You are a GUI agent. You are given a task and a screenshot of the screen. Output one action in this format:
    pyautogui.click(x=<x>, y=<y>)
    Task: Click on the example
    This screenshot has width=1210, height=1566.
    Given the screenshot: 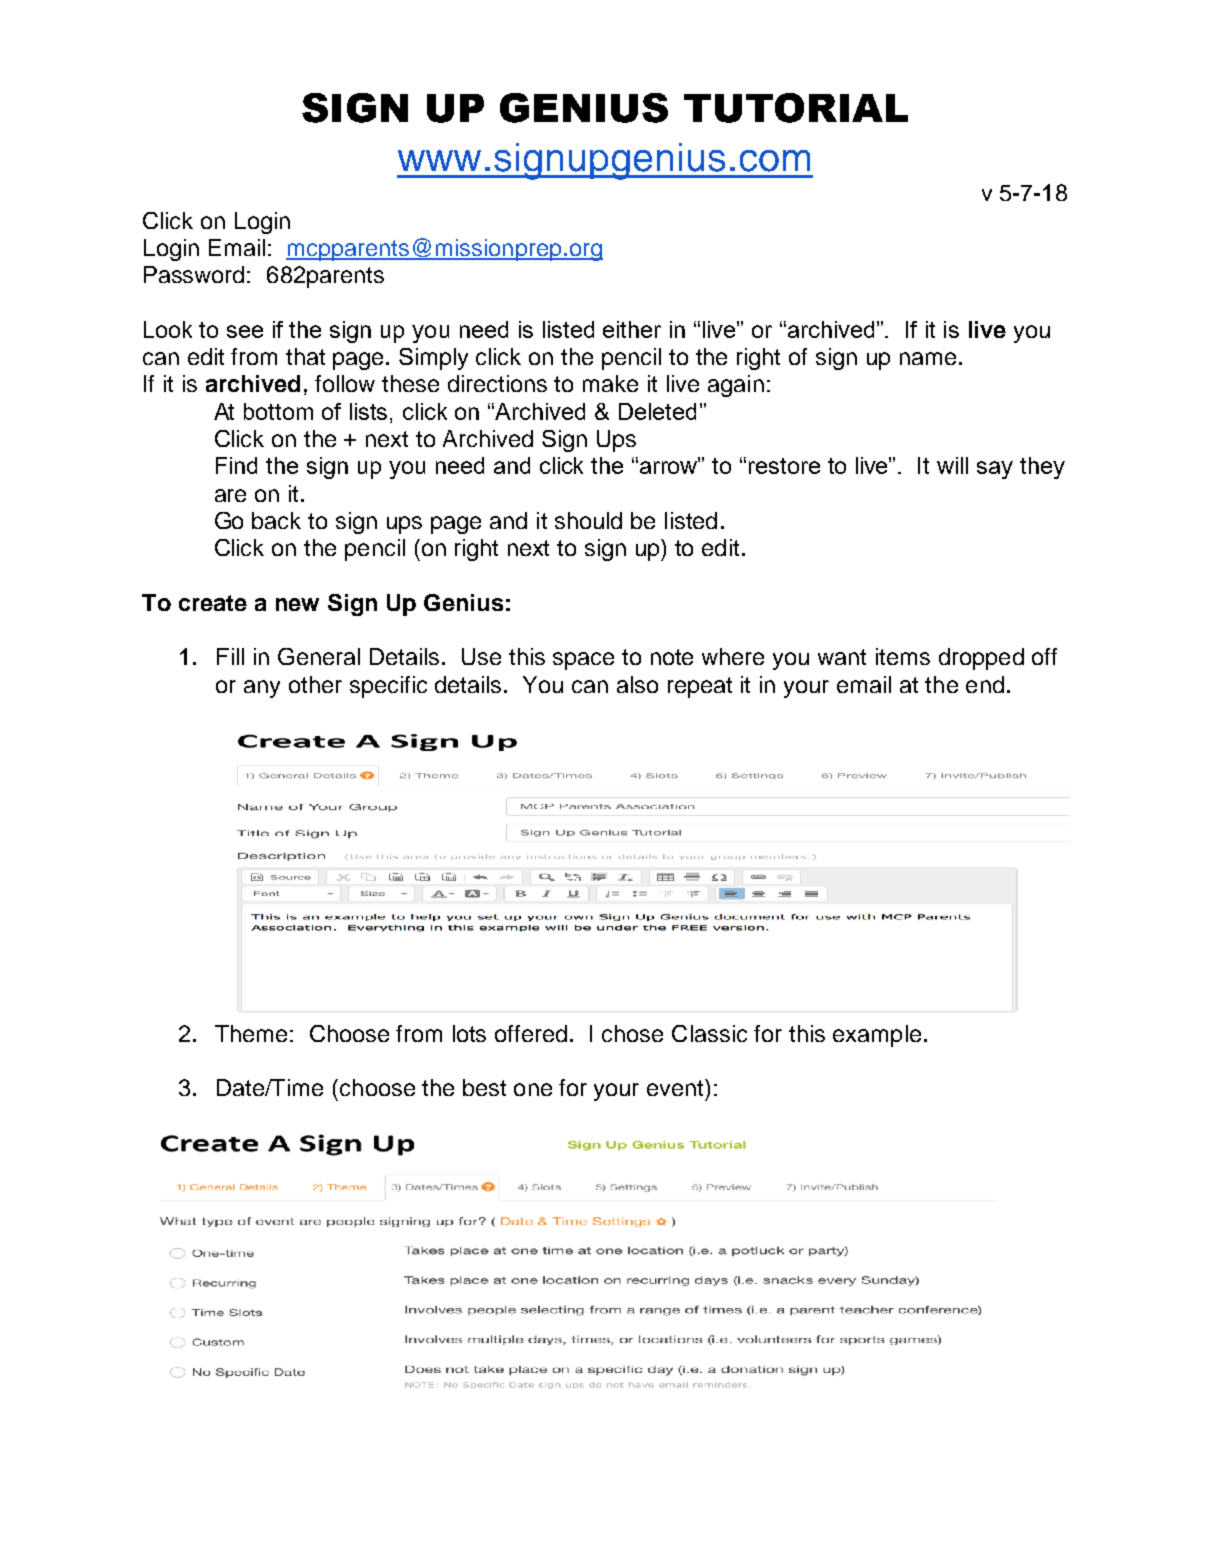 What is the action you would take?
    pyautogui.click(x=877, y=1036)
